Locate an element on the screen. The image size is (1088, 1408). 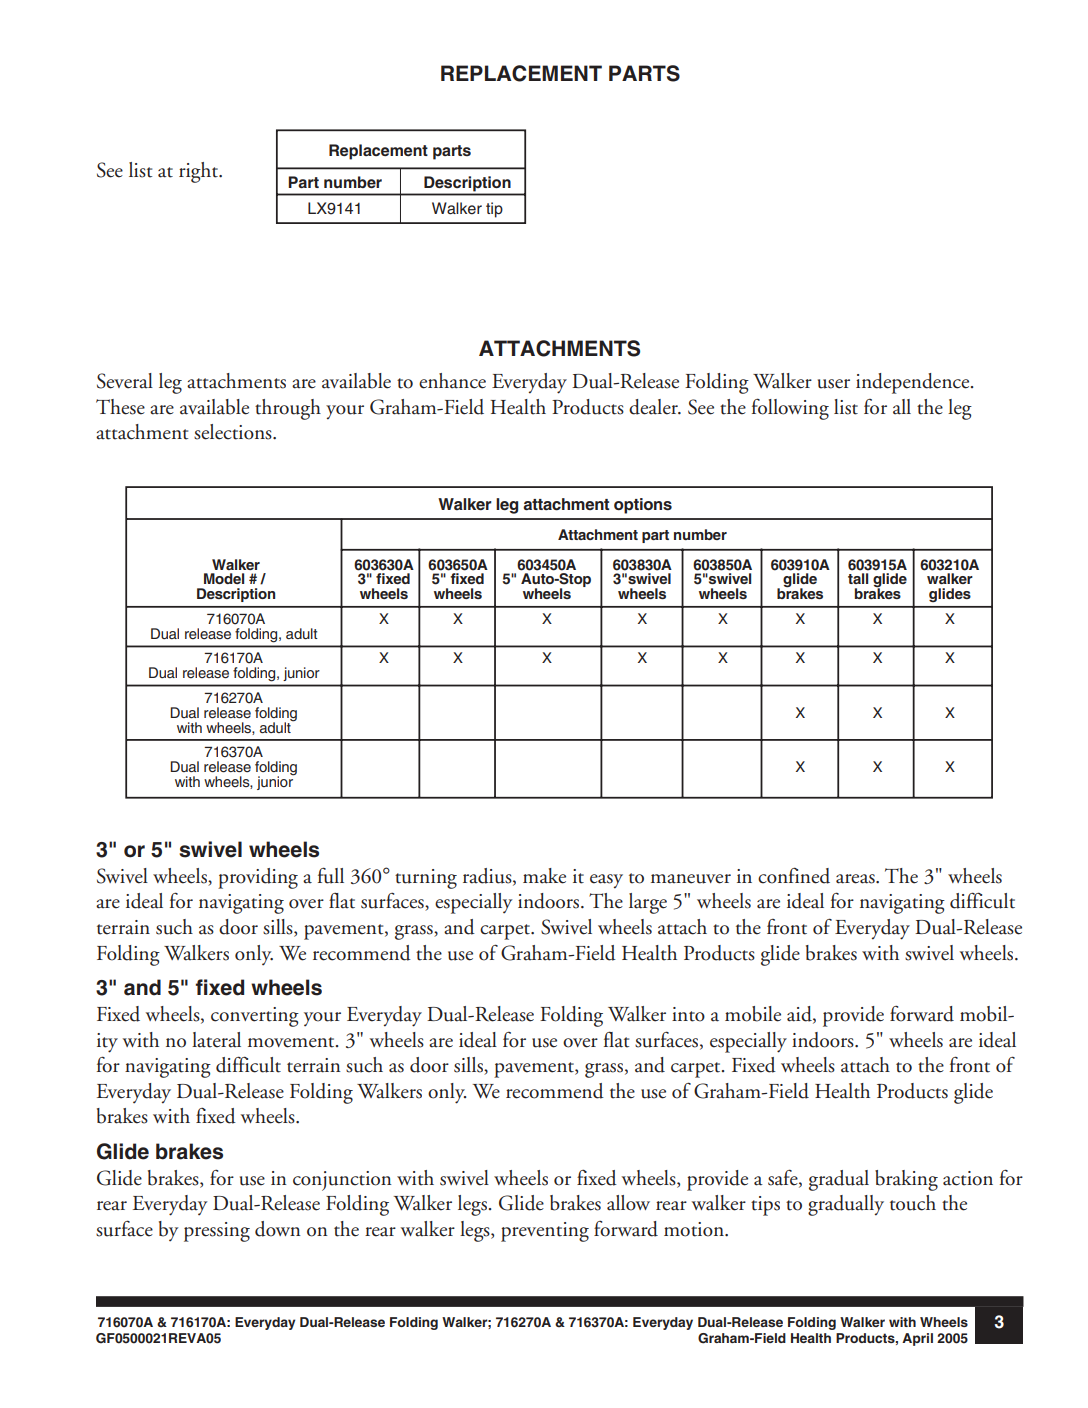
make is located at coordinates (544, 876).
